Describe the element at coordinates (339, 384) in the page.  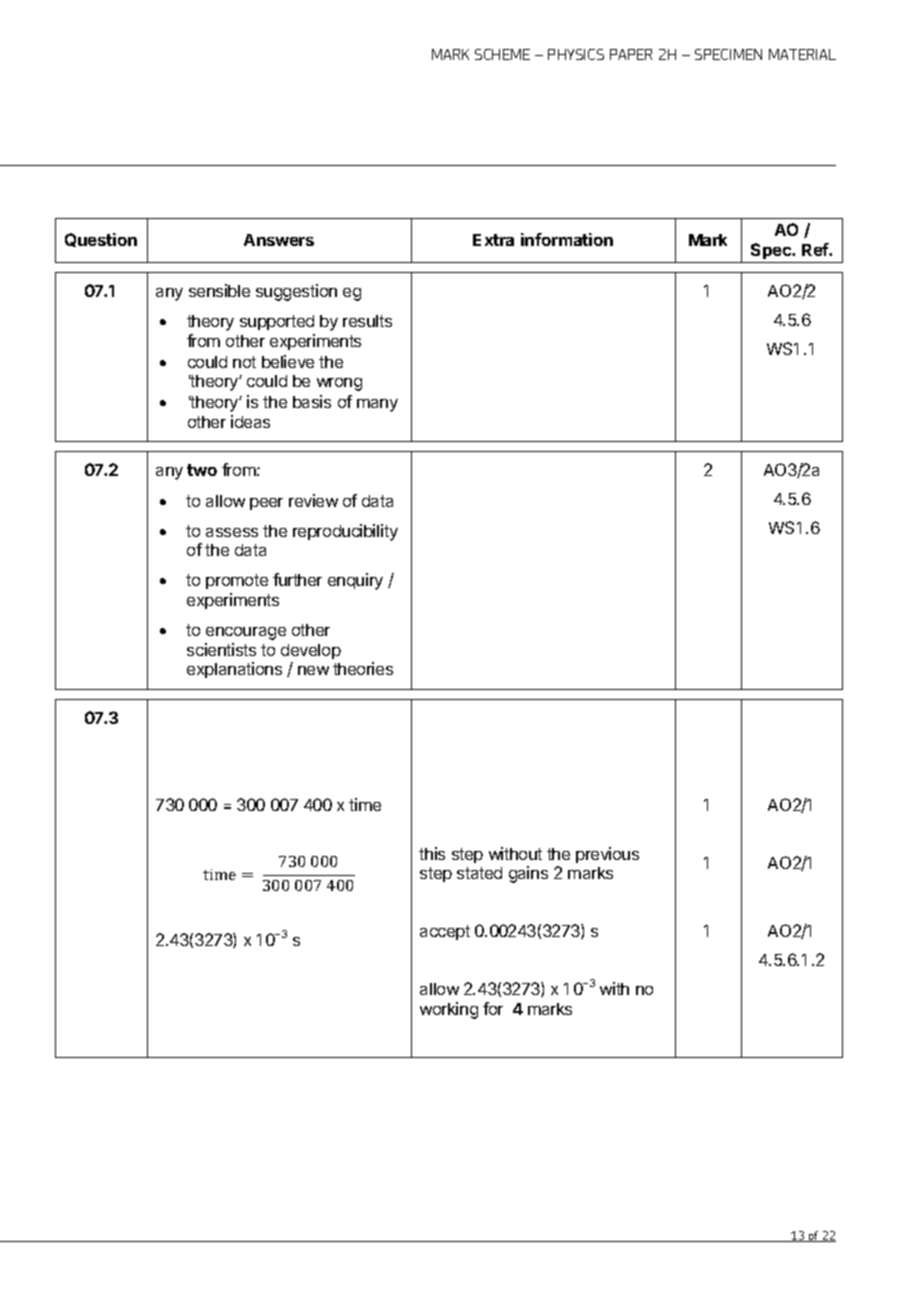
I see `wrong` at that location.
